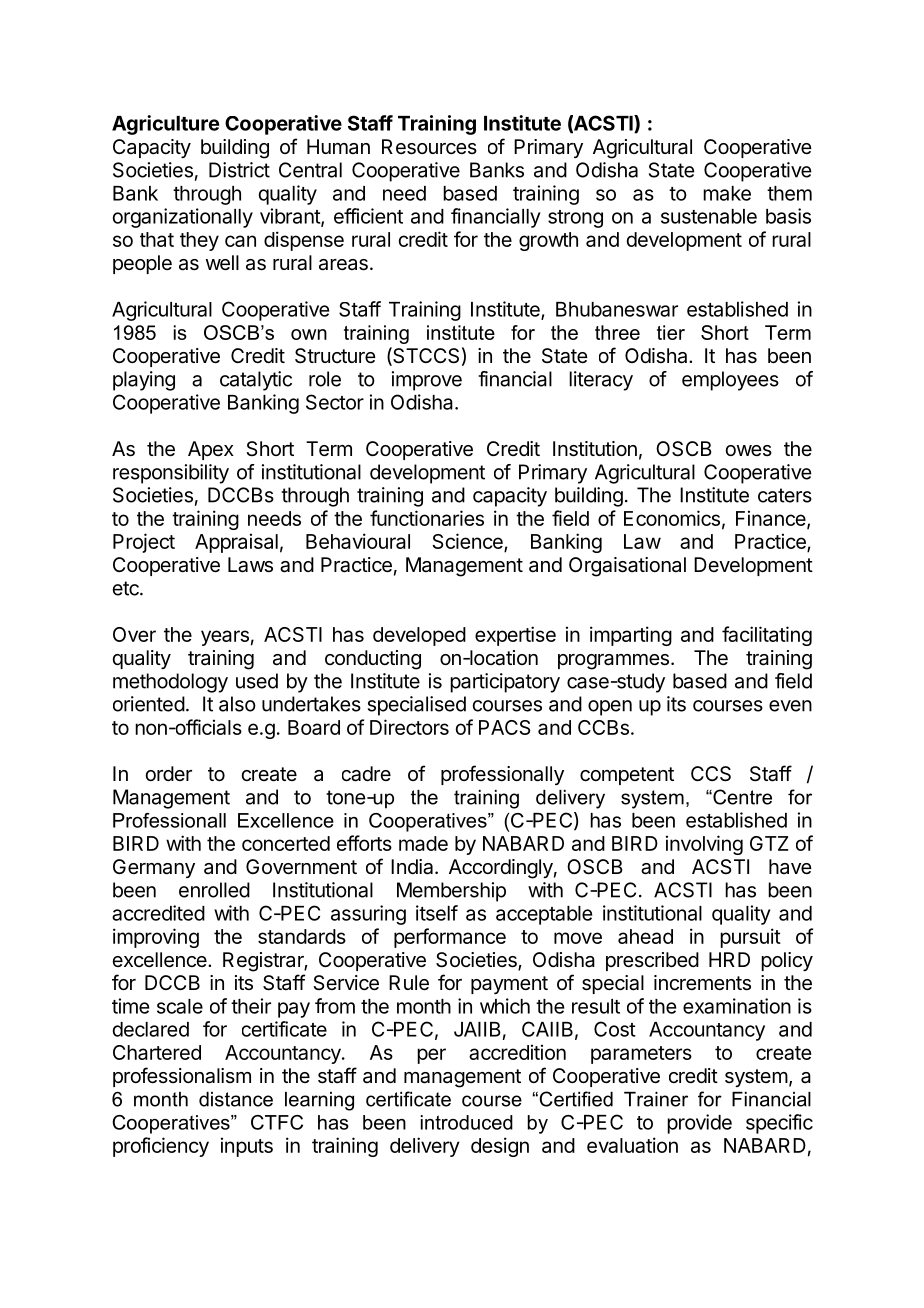  Describe the element at coordinates (236, 1099) in the screenshot. I see `distance` at that location.
